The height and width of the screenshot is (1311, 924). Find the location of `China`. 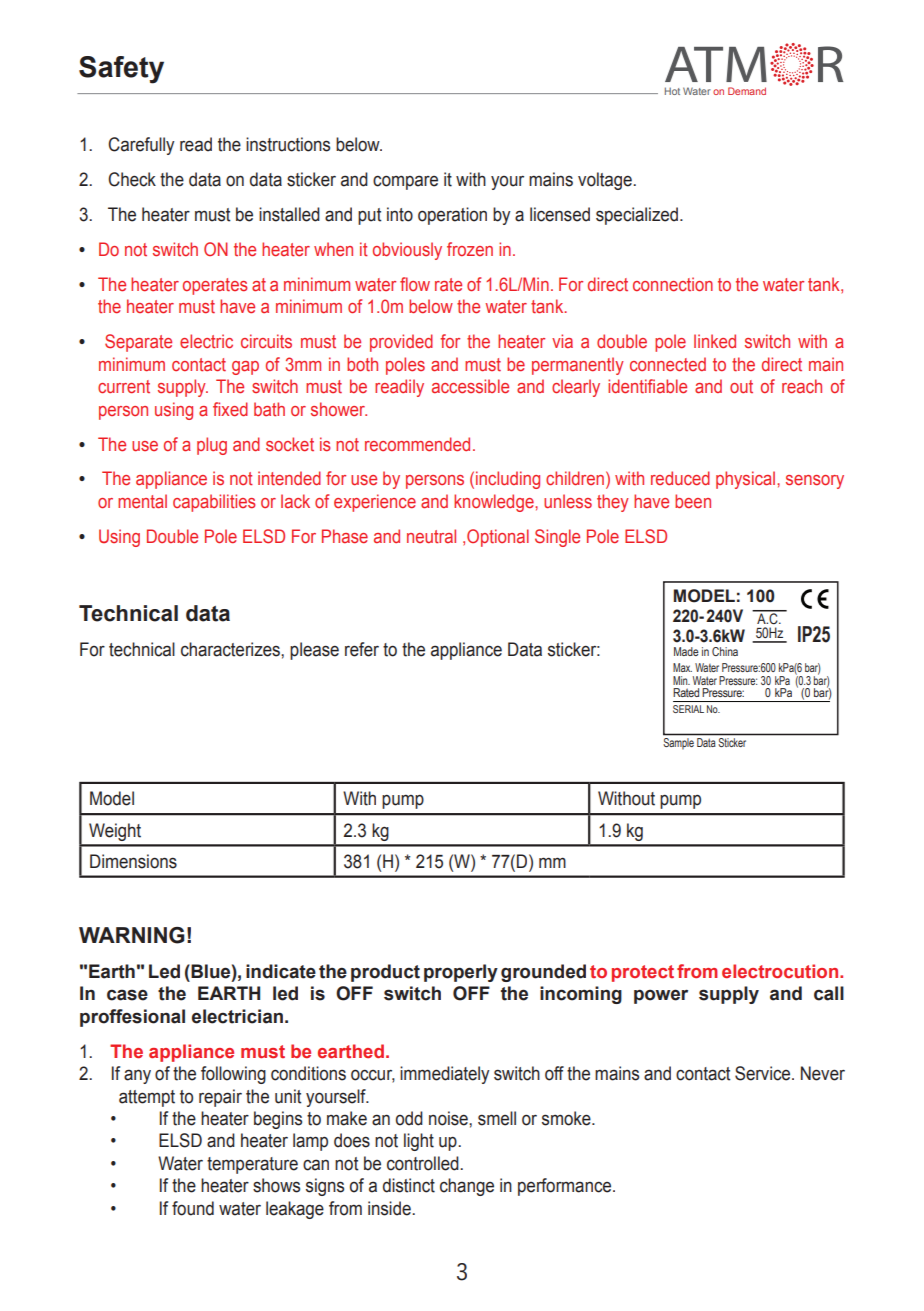

China is located at coordinates (725, 651).
